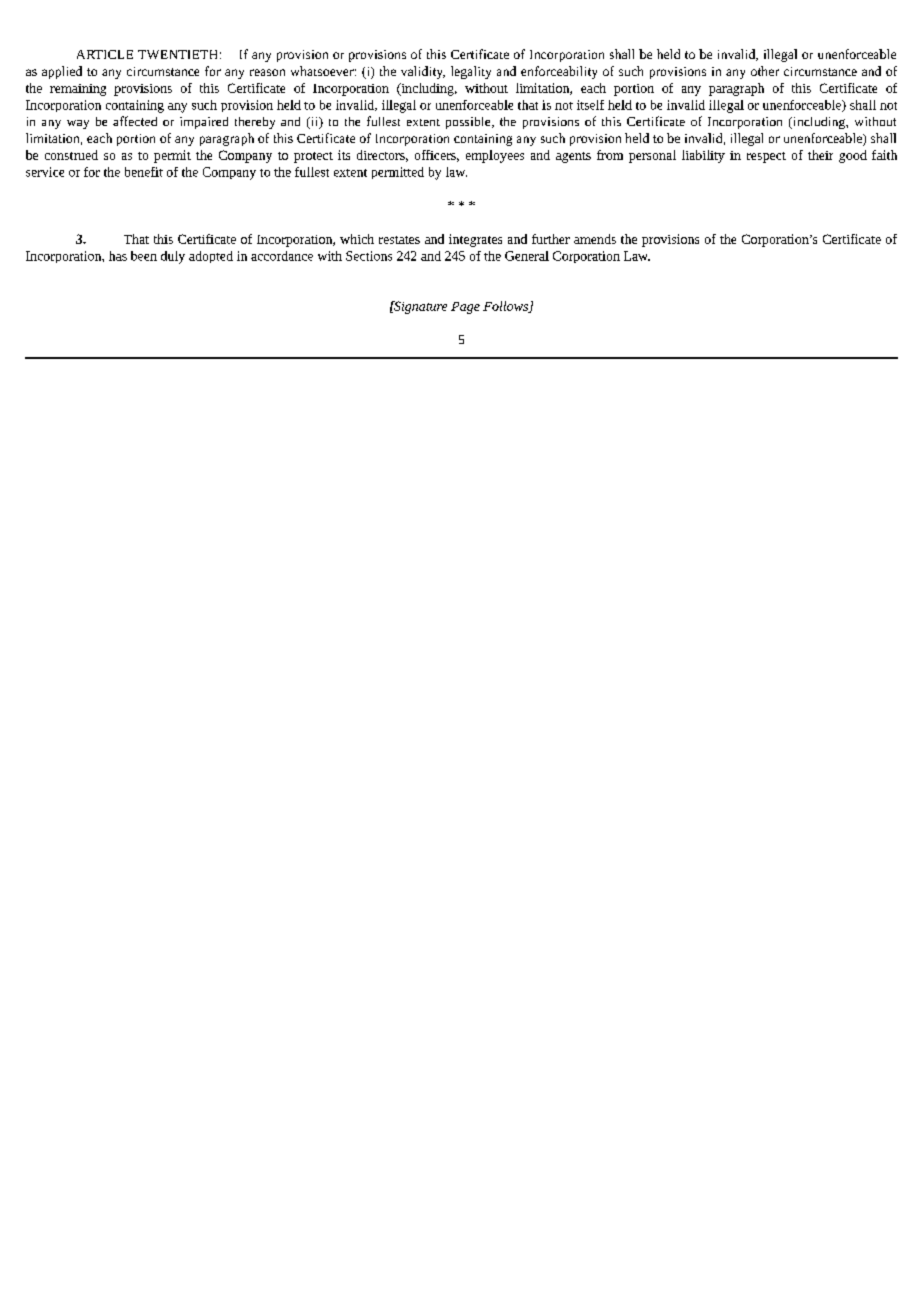 The image size is (924, 1308). What do you see at coordinates (495, 156) in the image?
I see `employees` at bounding box center [495, 156].
